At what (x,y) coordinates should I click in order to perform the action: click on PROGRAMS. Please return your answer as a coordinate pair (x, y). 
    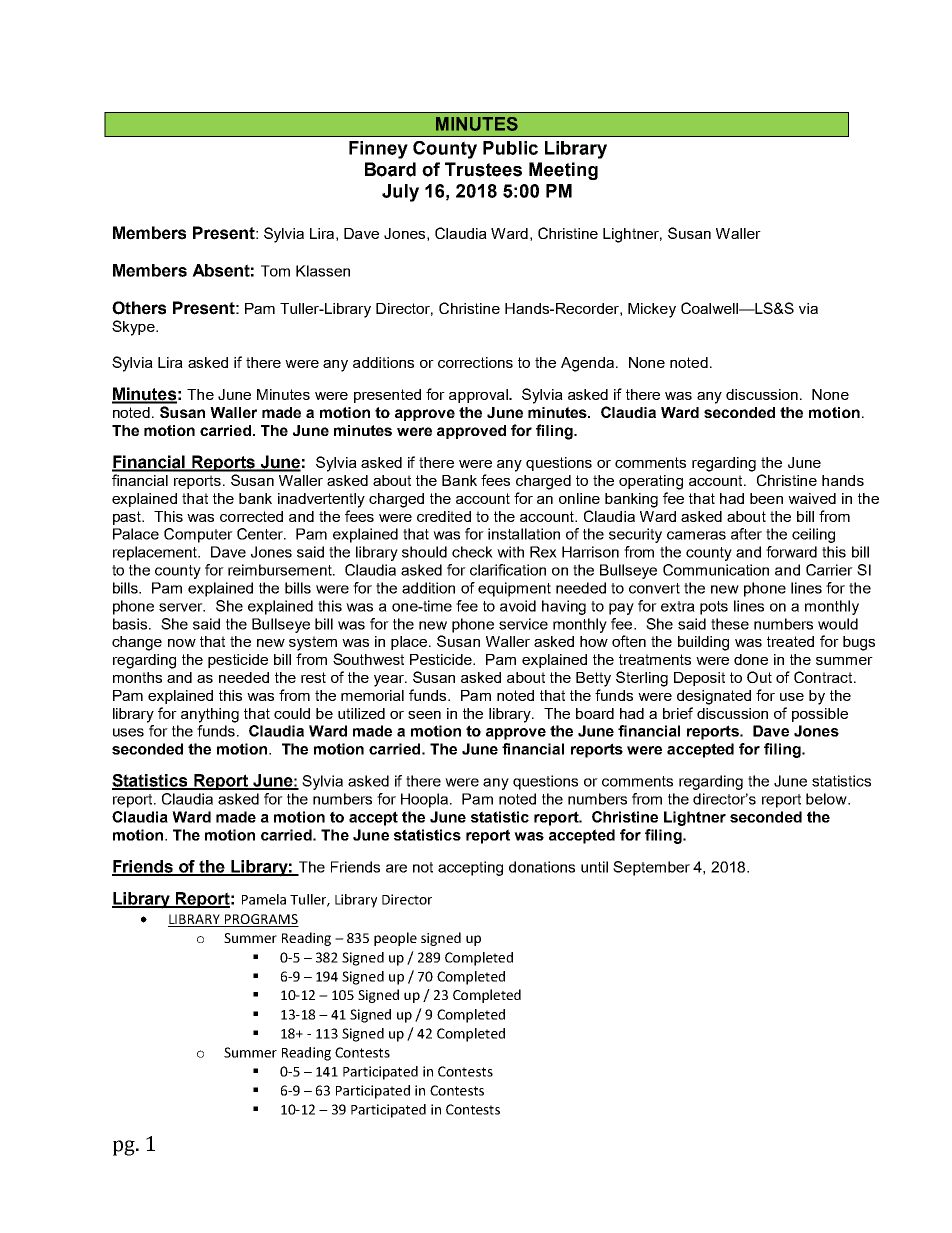
    Looking at the image, I should click on (261, 920).
